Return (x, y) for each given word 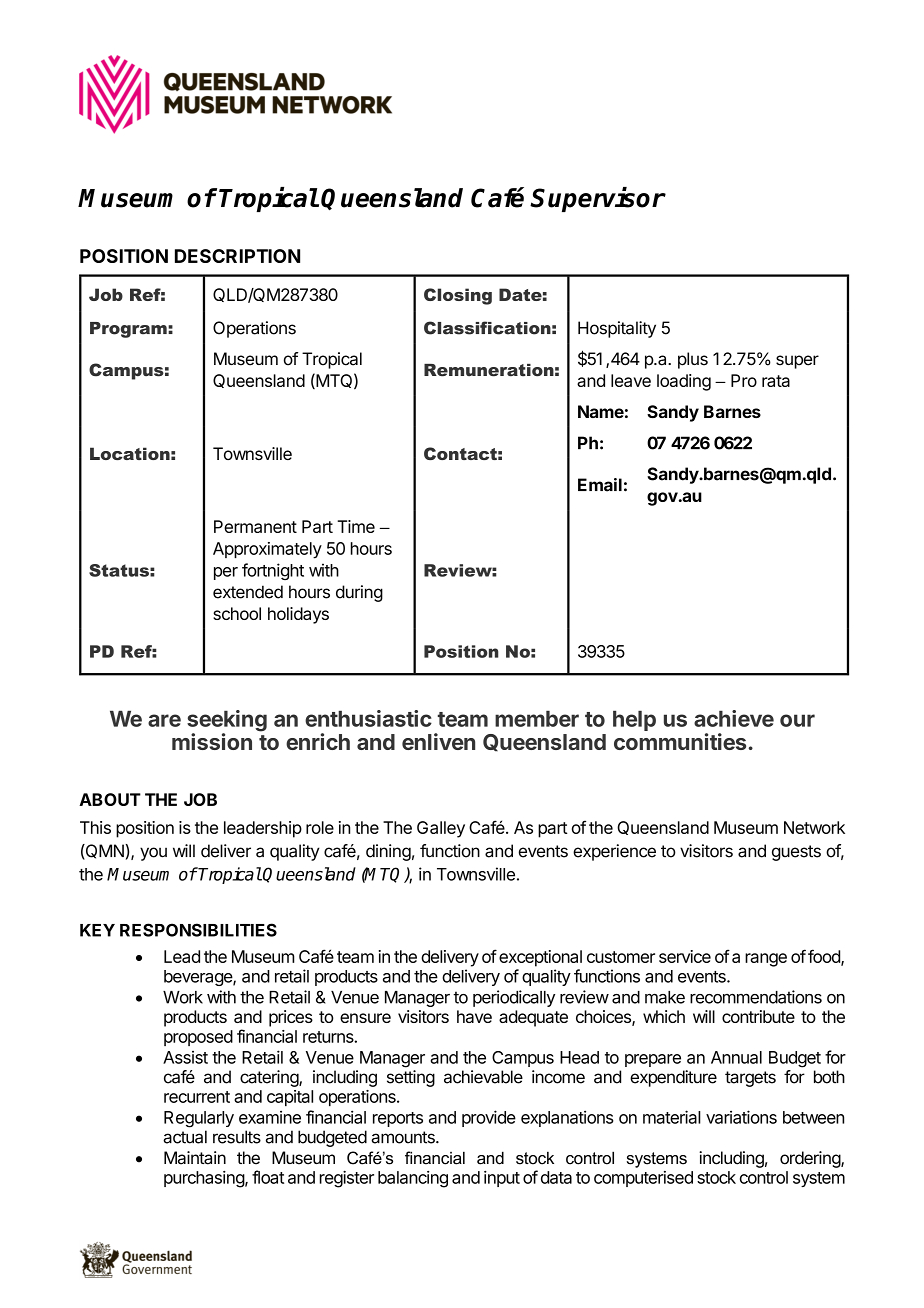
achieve (734, 718)
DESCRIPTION (237, 256)
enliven (438, 741)
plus (693, 360)
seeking (227, 722)
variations (741, 1117)
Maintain (195, 1158)
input (502, 1179)
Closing (458, 296)
